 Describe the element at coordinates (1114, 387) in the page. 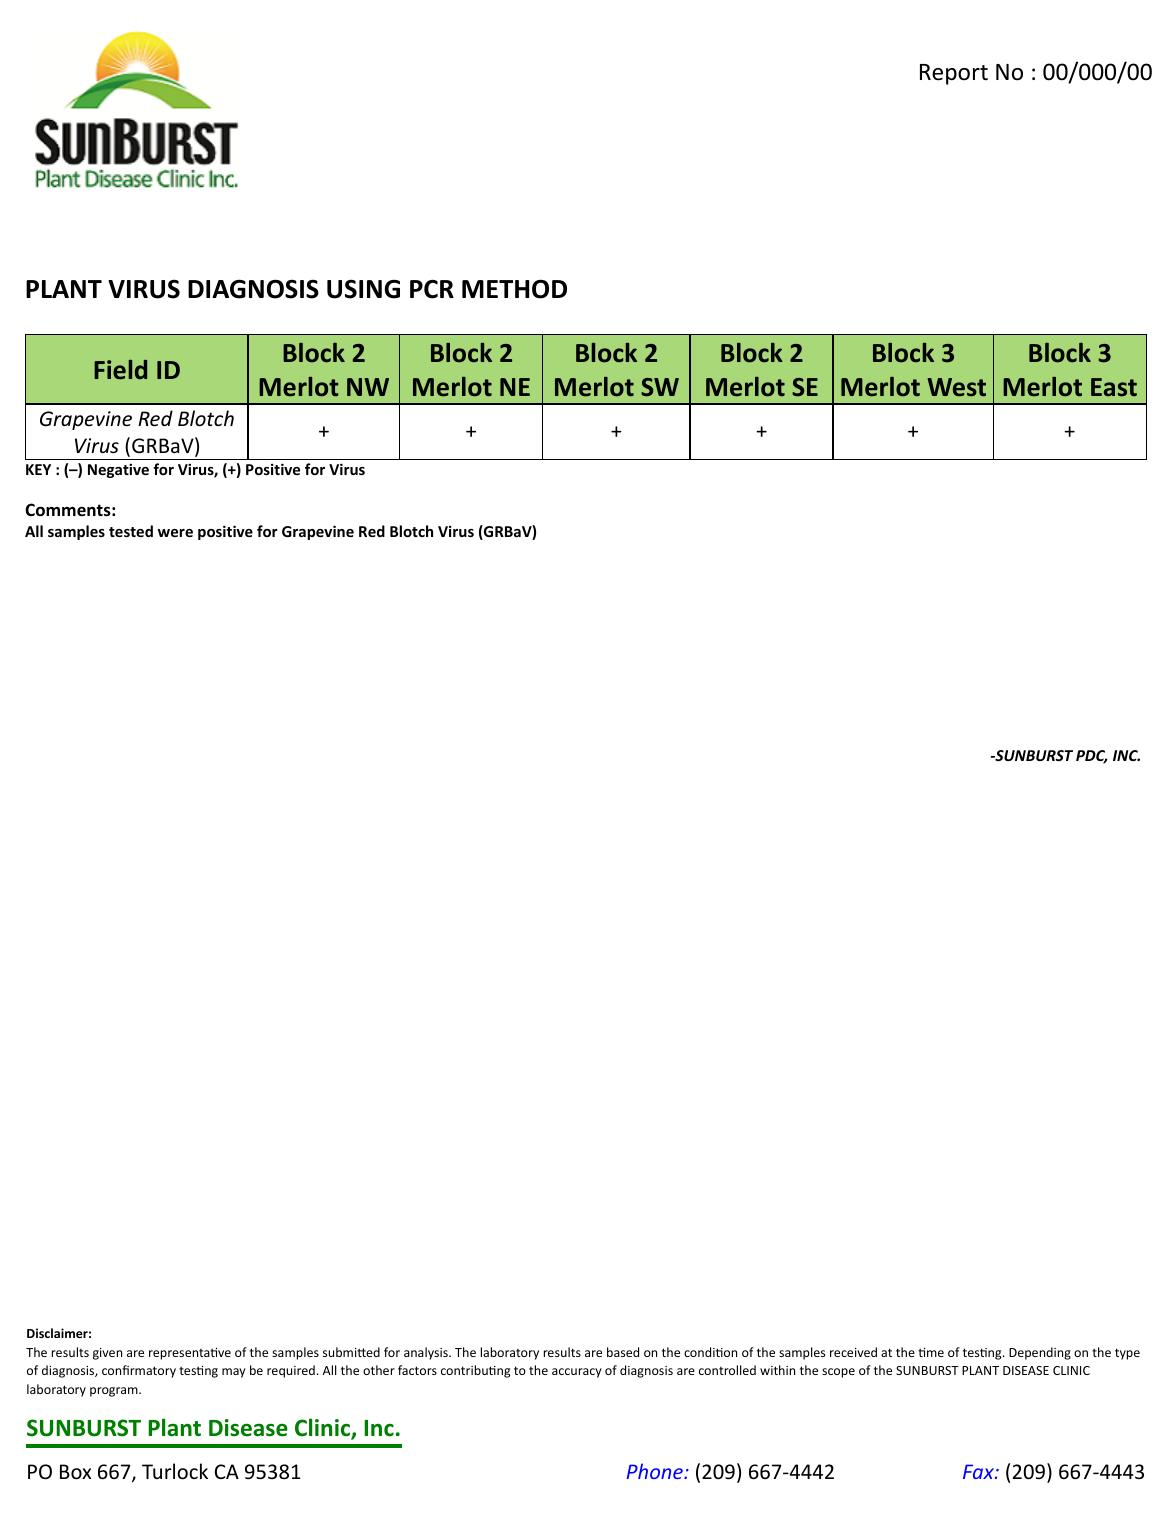

I see `East` at that location.
